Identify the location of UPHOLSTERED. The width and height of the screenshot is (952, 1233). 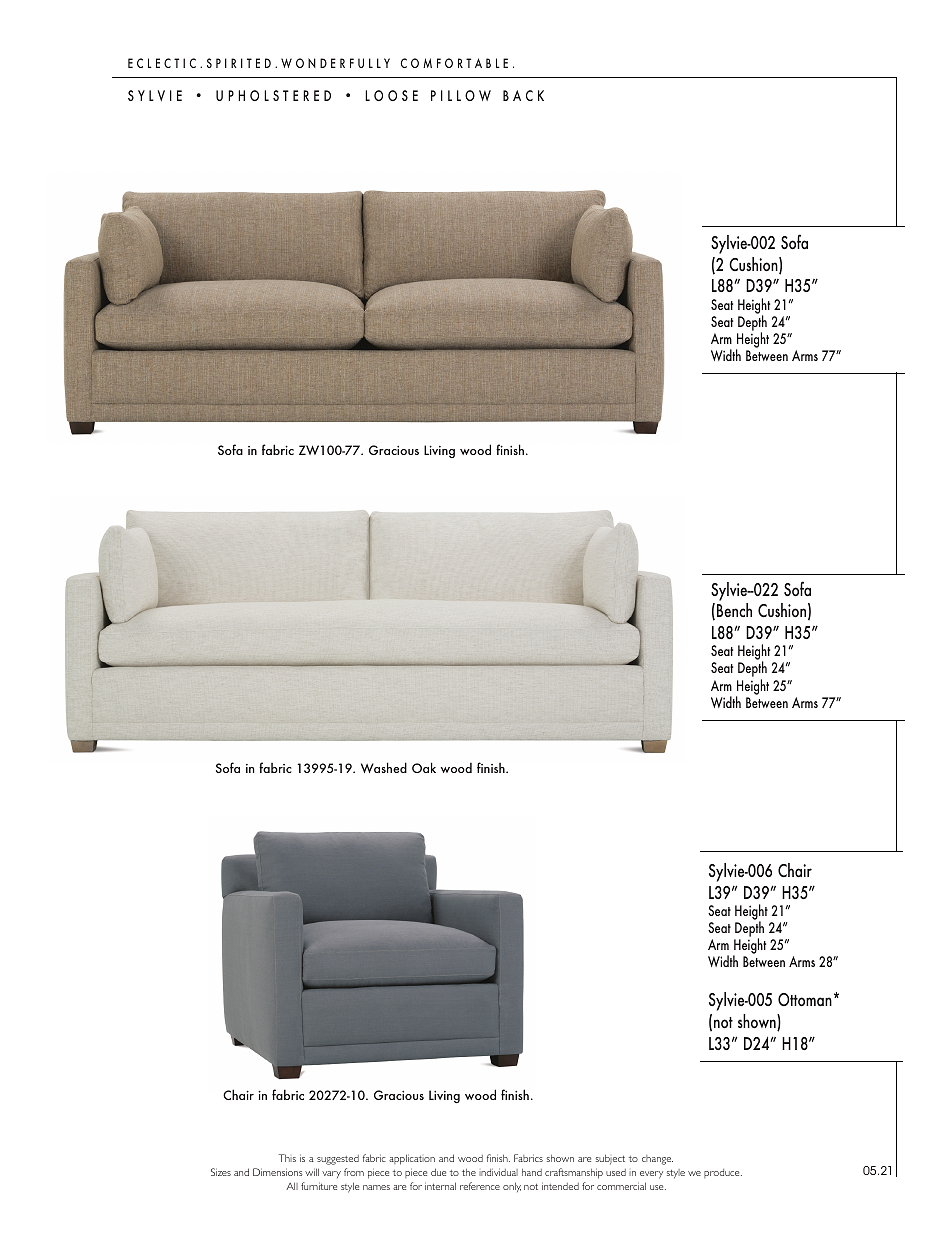
(273, 95).
